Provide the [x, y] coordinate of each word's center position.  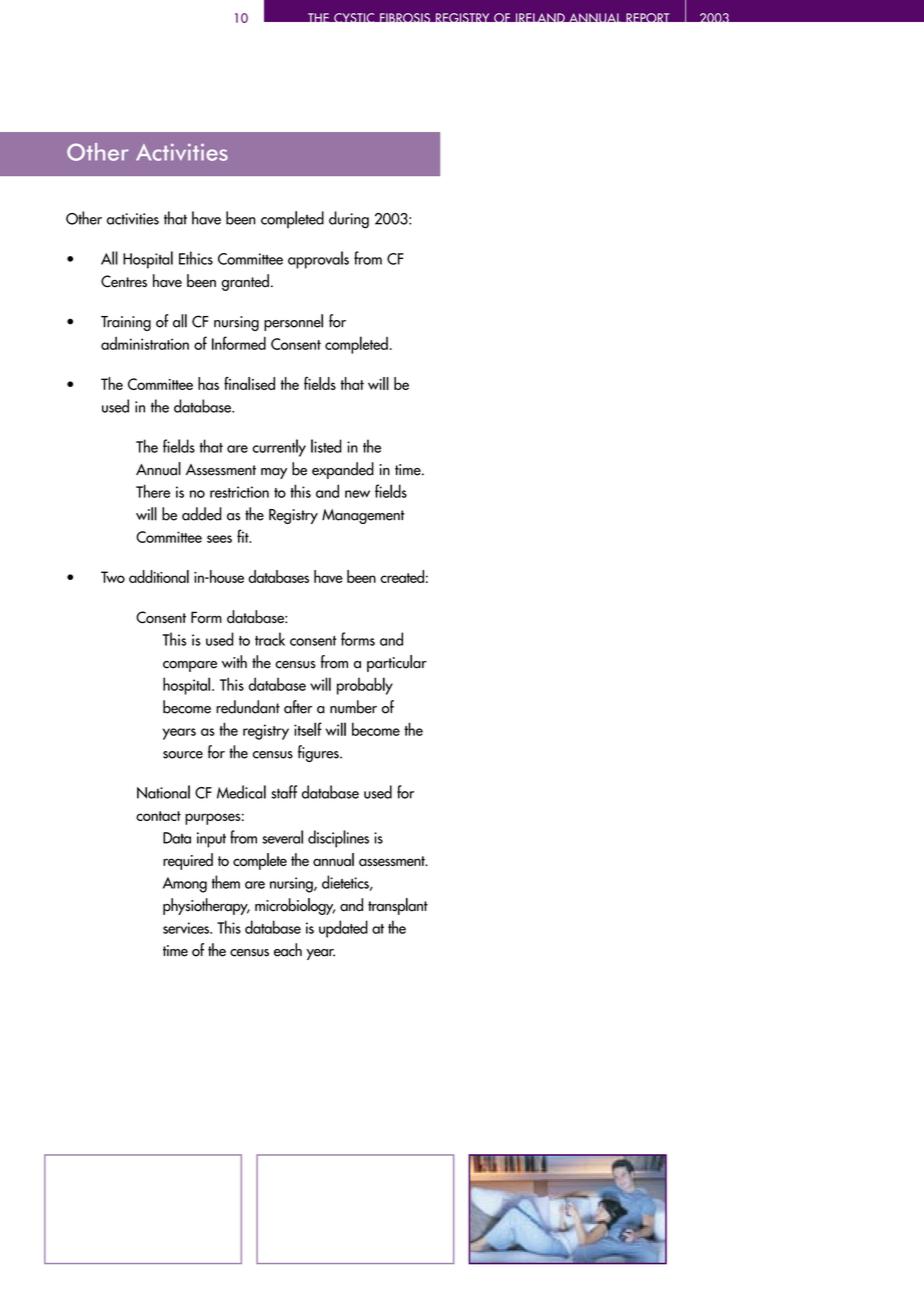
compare [190, 666]
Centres [124, 281]
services [187, 928]
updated [343, 929]
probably [365, 686]
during [349, 220]
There [153, 491]
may [274, 473]
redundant [248, 707]
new [357, 494]
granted [245, 282]
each [288, 950]
